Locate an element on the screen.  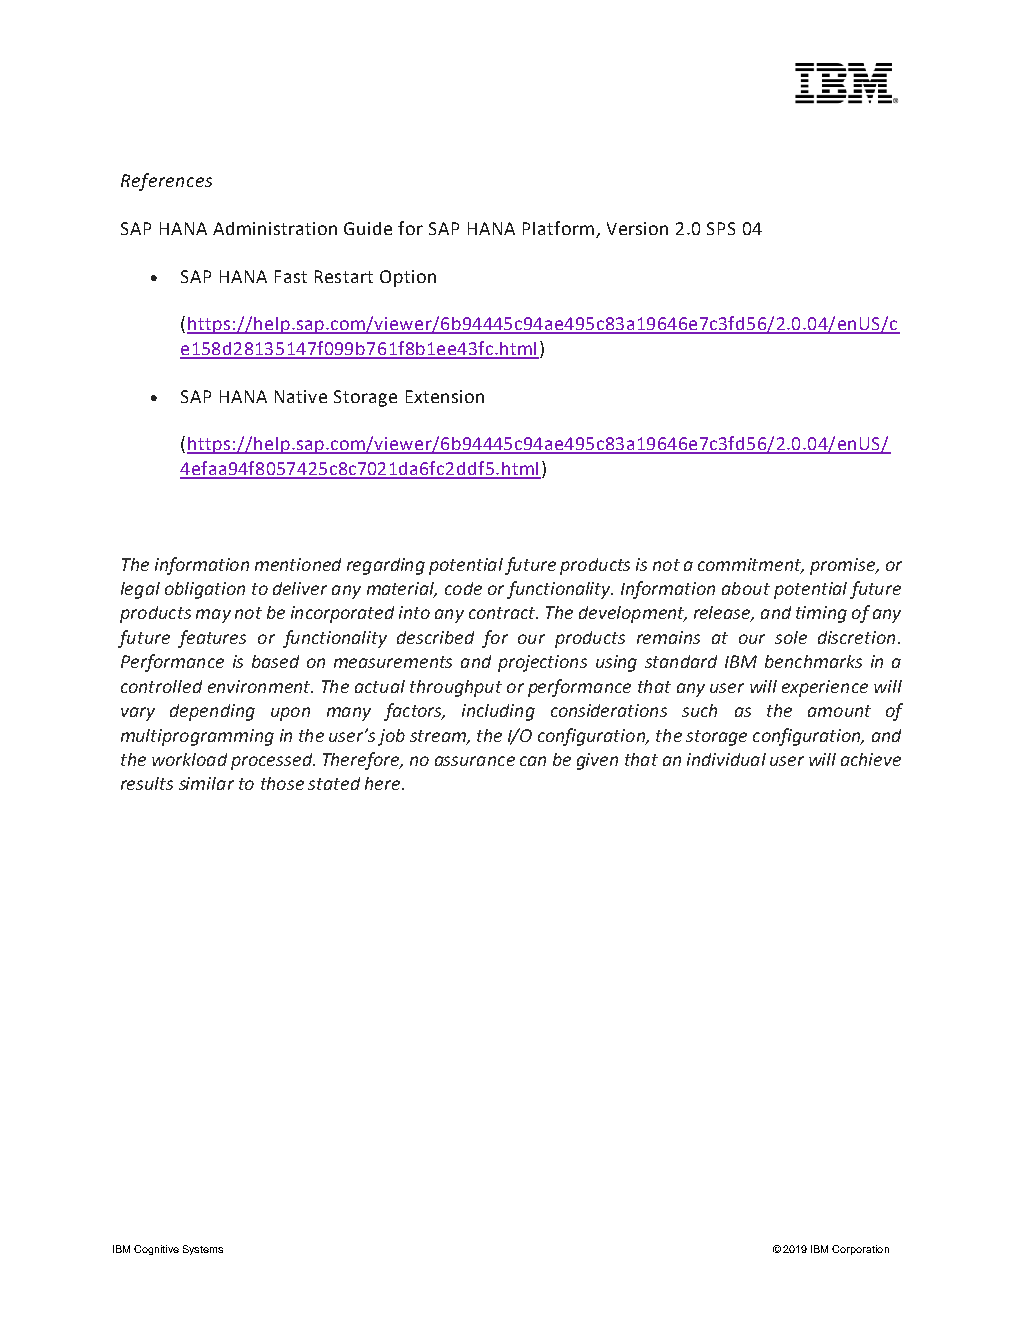
Administration is located at coordinates (275, 228).
